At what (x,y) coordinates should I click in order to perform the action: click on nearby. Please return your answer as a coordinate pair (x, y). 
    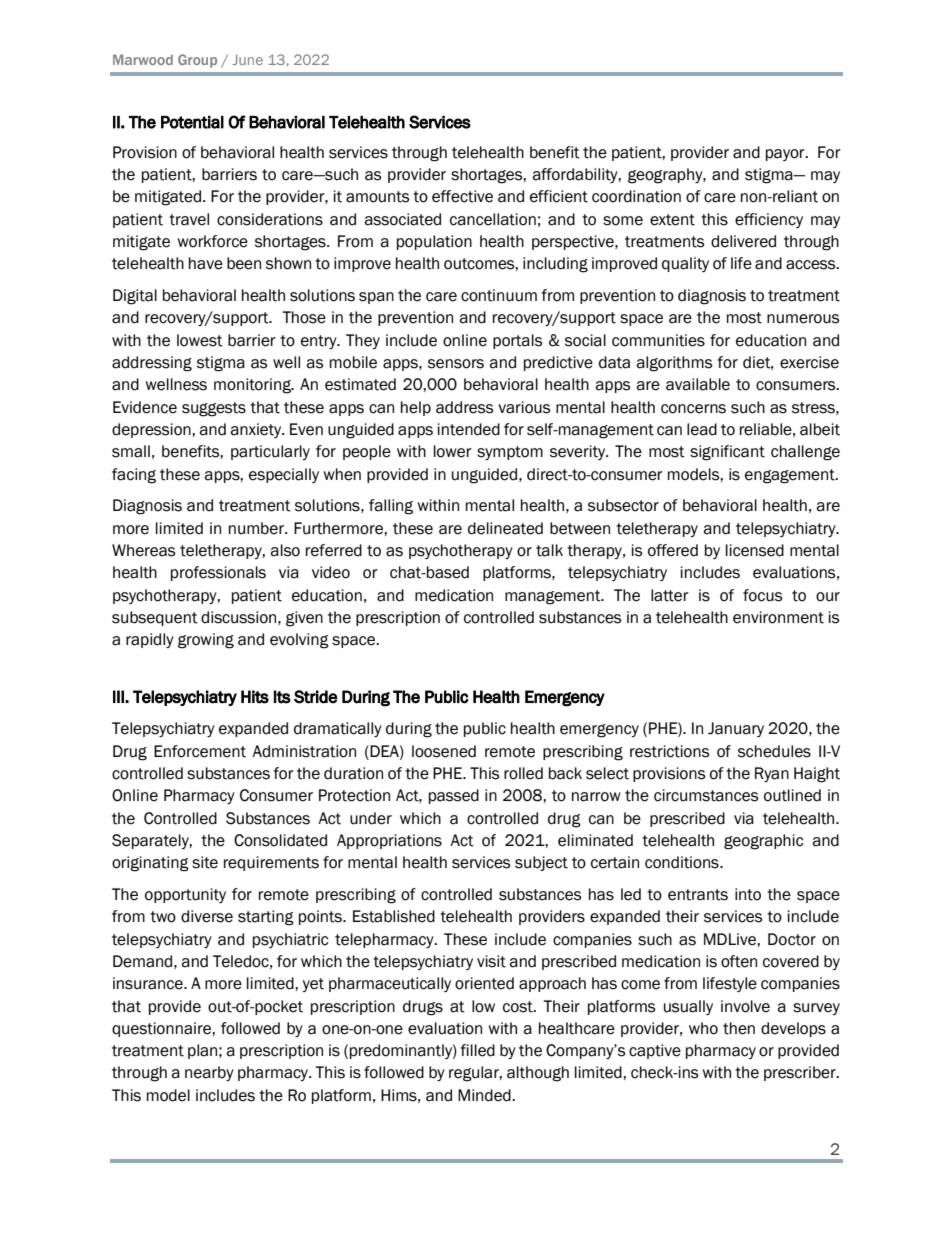
    Looking at the image, I should click on (209, 1073).
